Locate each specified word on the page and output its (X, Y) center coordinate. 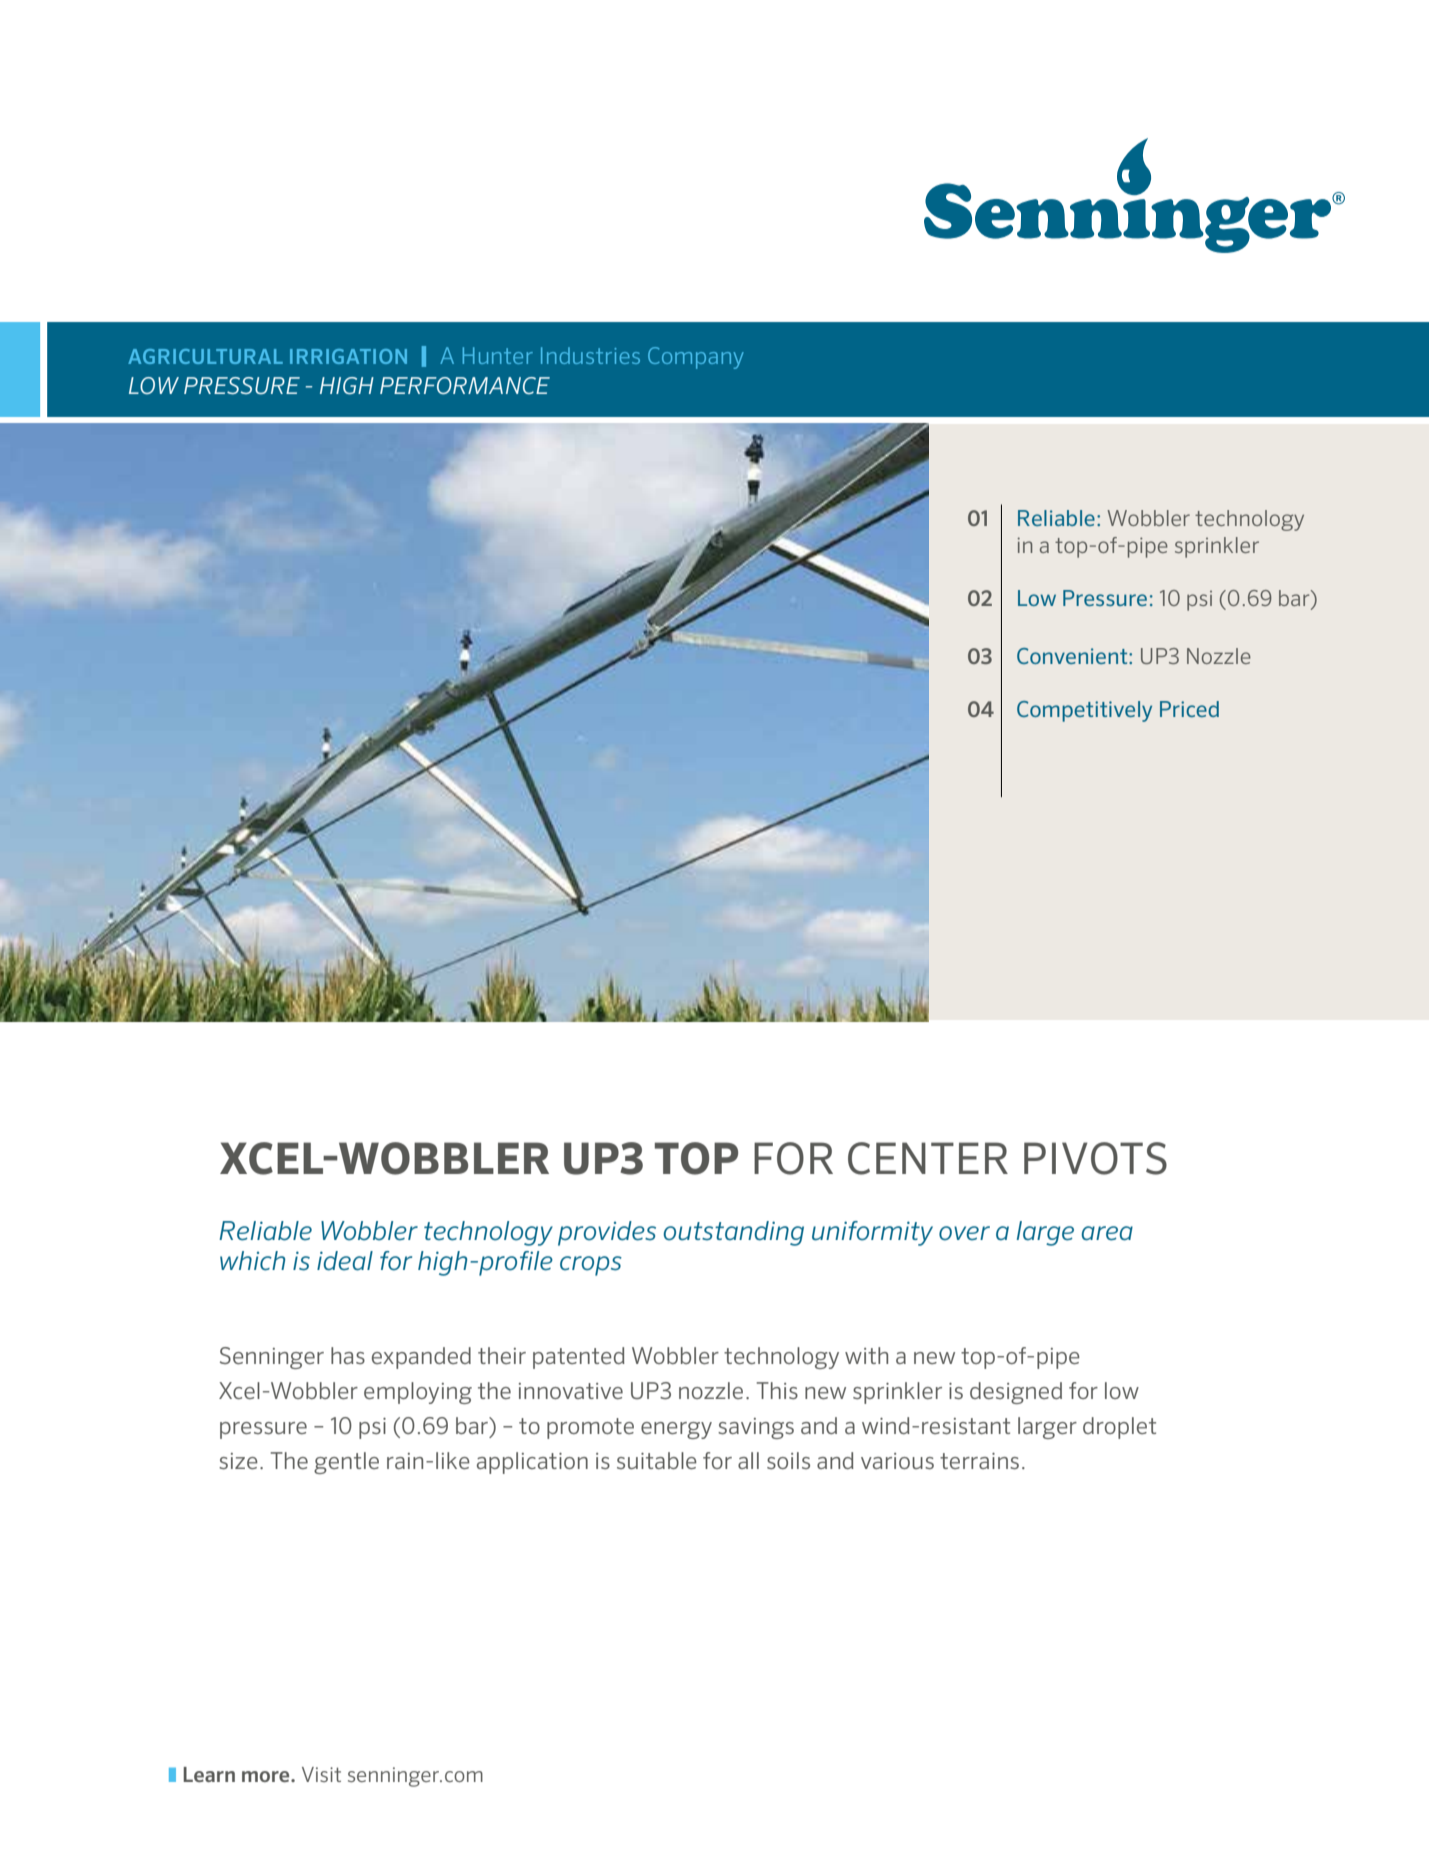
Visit (321, 1774)
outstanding (733, 1233)
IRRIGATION (348, 356)
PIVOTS (1095, 1158)
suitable (657, 1460)
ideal (345, 1261)
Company (696, 358)
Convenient (1073, 656)
